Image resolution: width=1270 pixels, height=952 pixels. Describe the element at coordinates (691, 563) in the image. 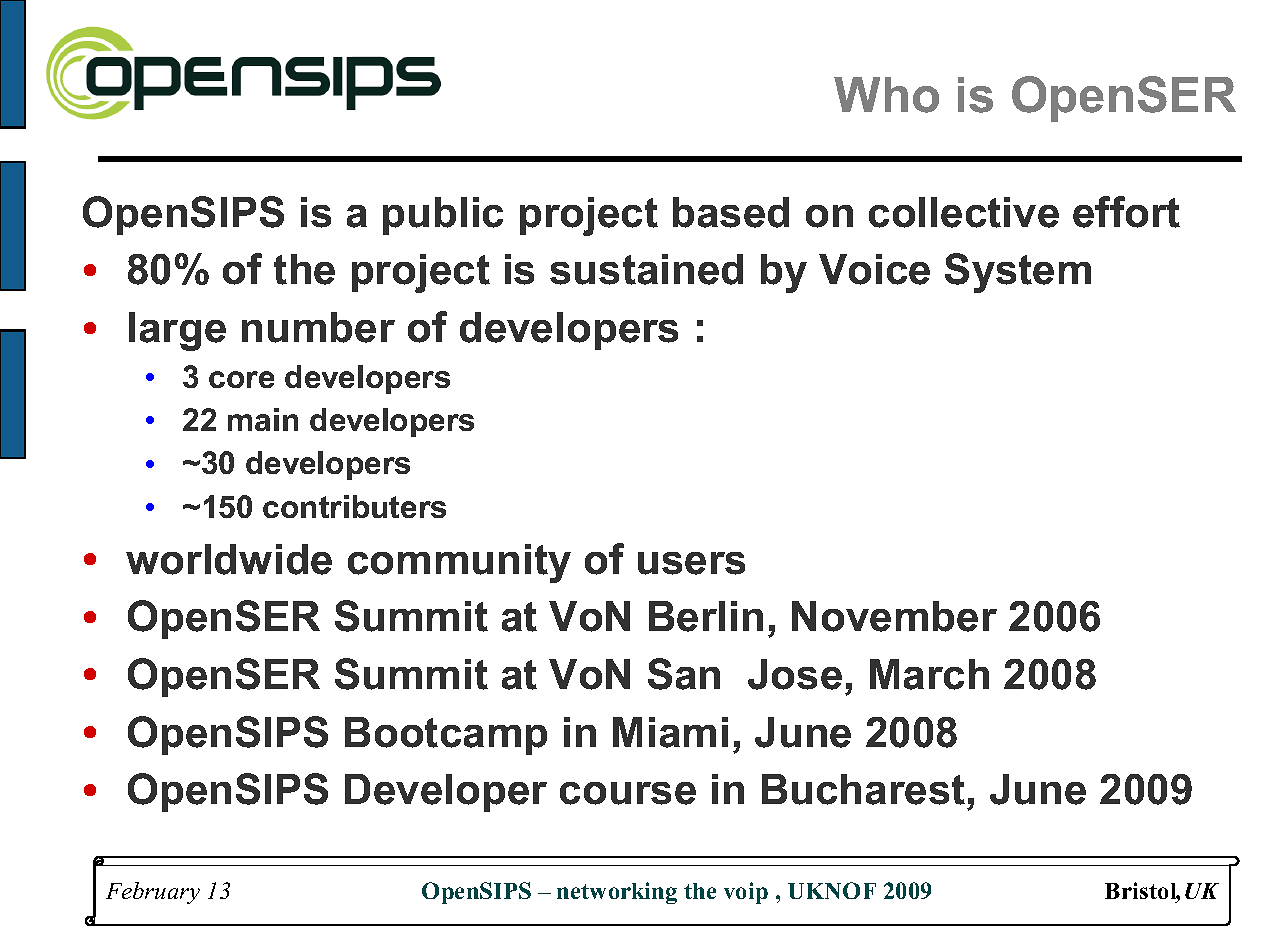

I see `users` at that location.
